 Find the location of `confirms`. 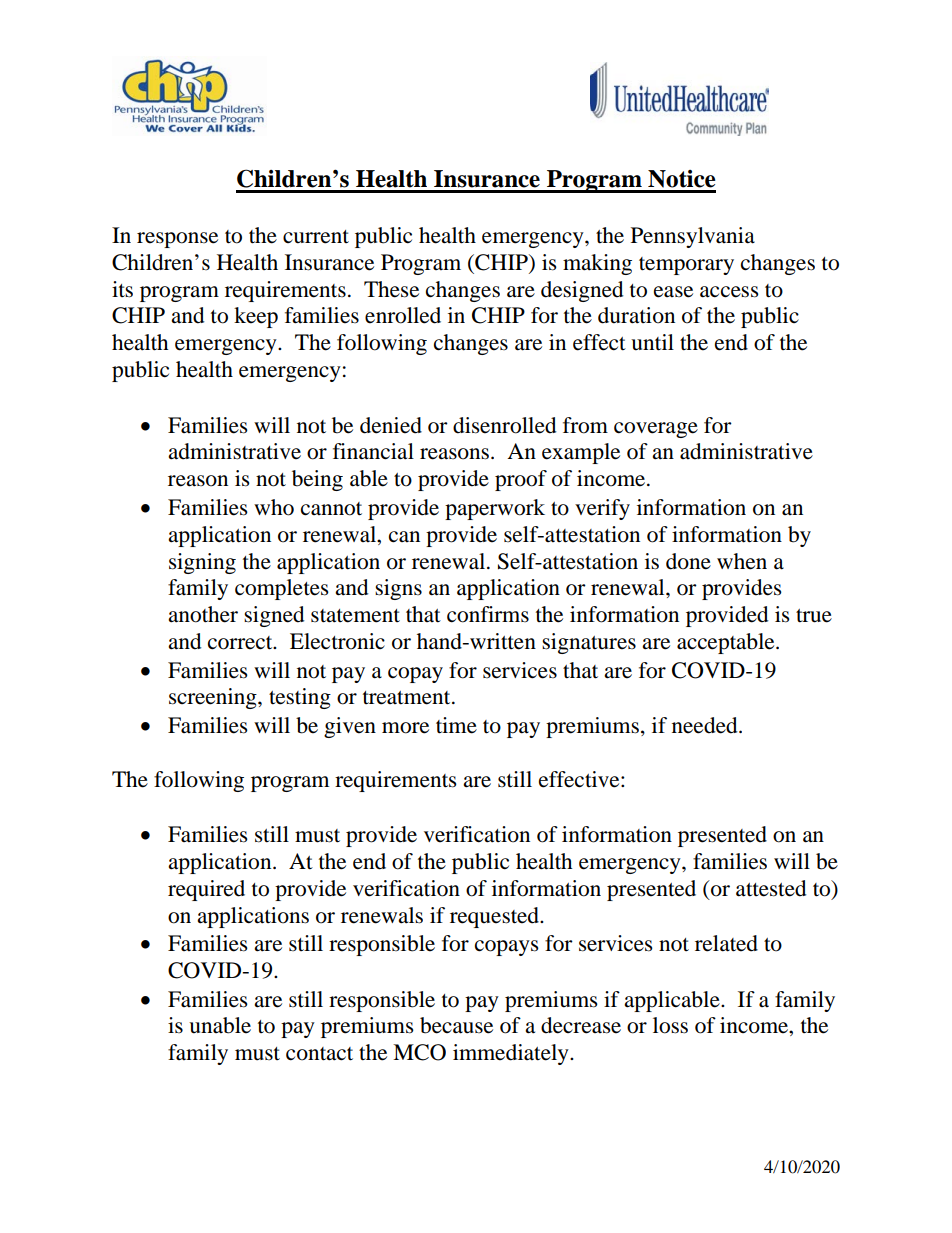

confirms is located at coordinates (488, 614).
